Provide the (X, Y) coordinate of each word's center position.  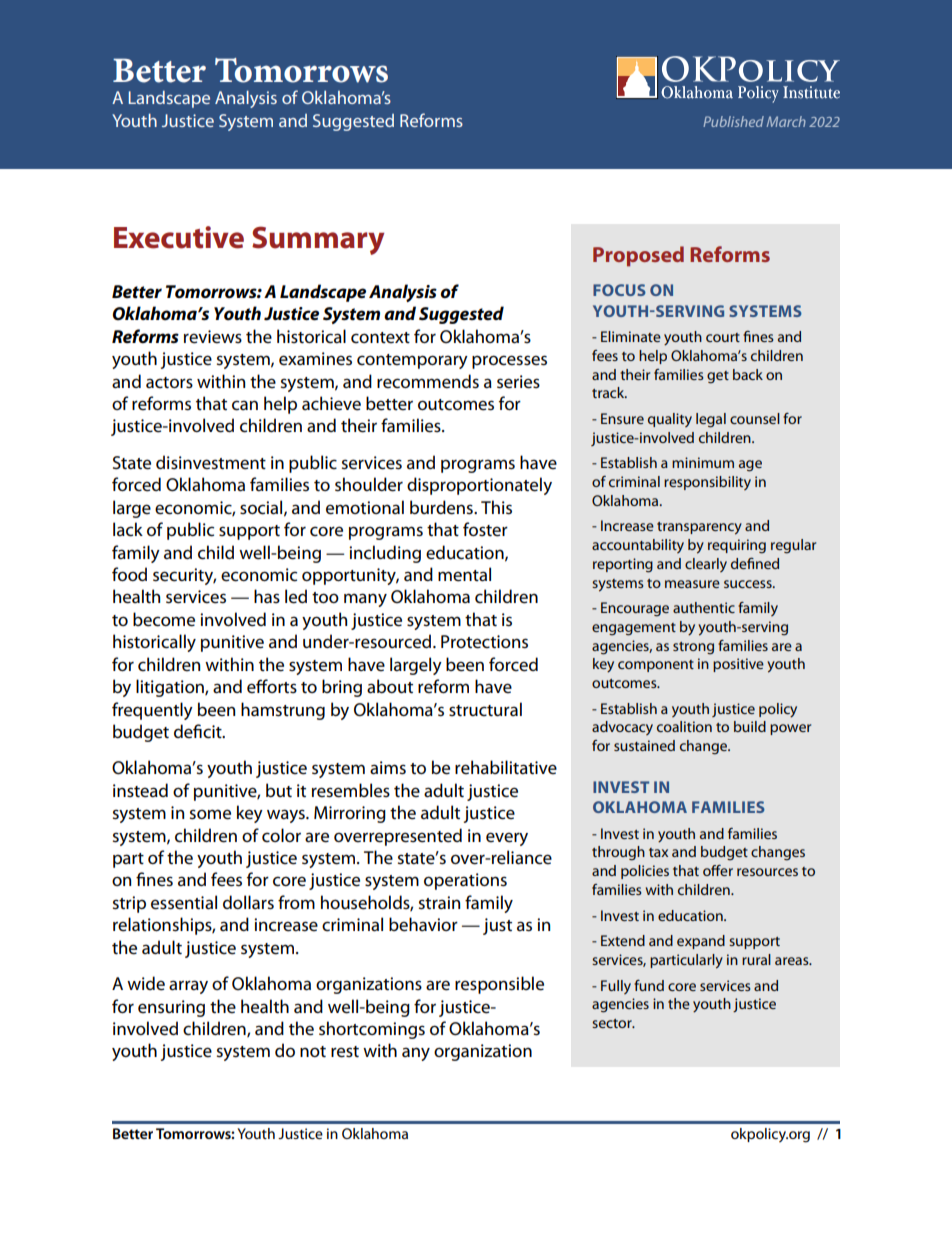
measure (692, 584)
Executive (179, 237)
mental (464, 574)
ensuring (171, 1008)
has (267, 596)
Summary (318, 240)
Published (733, 121)
